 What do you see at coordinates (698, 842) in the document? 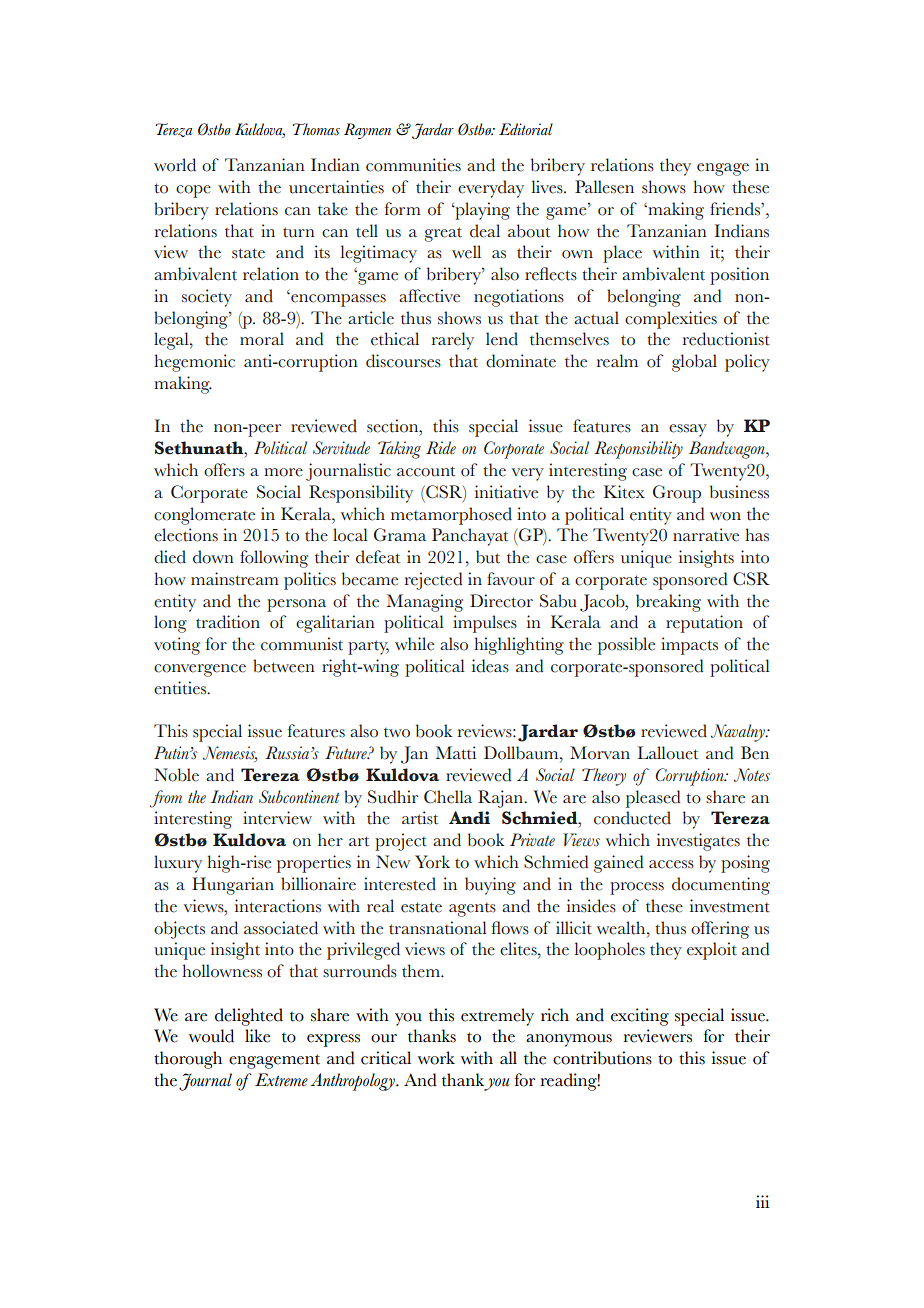
I see `investigates` at bounding box center [698, 842].
